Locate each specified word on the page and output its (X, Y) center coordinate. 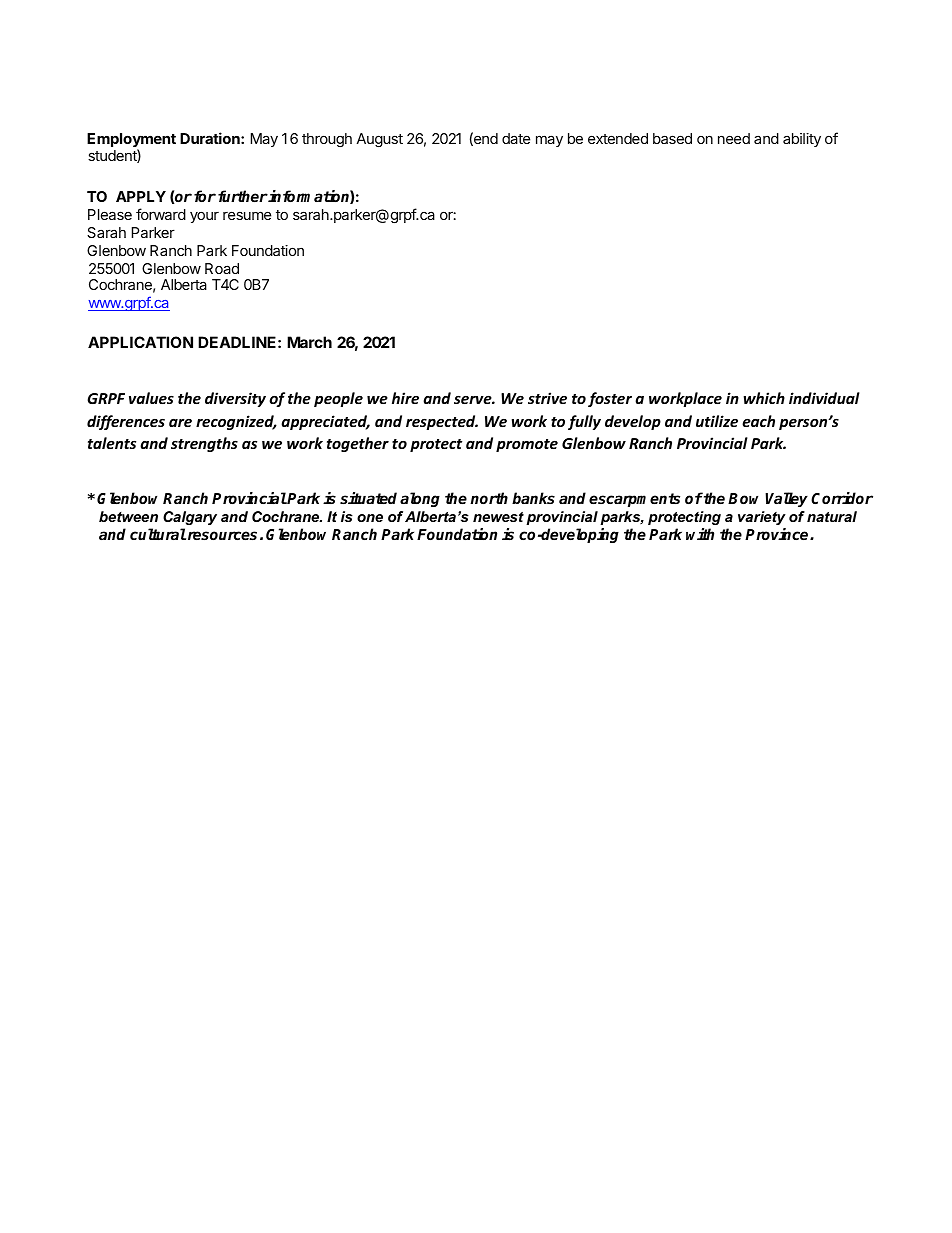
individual (824, 398)
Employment (131, 141)
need (734, 138)
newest (498, 517)
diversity (235, 399)
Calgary (190, 518)
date (516, 138)
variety (762, 518)
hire (405, 398)
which (764, 398)
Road (222, 268)
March (309, 342)
